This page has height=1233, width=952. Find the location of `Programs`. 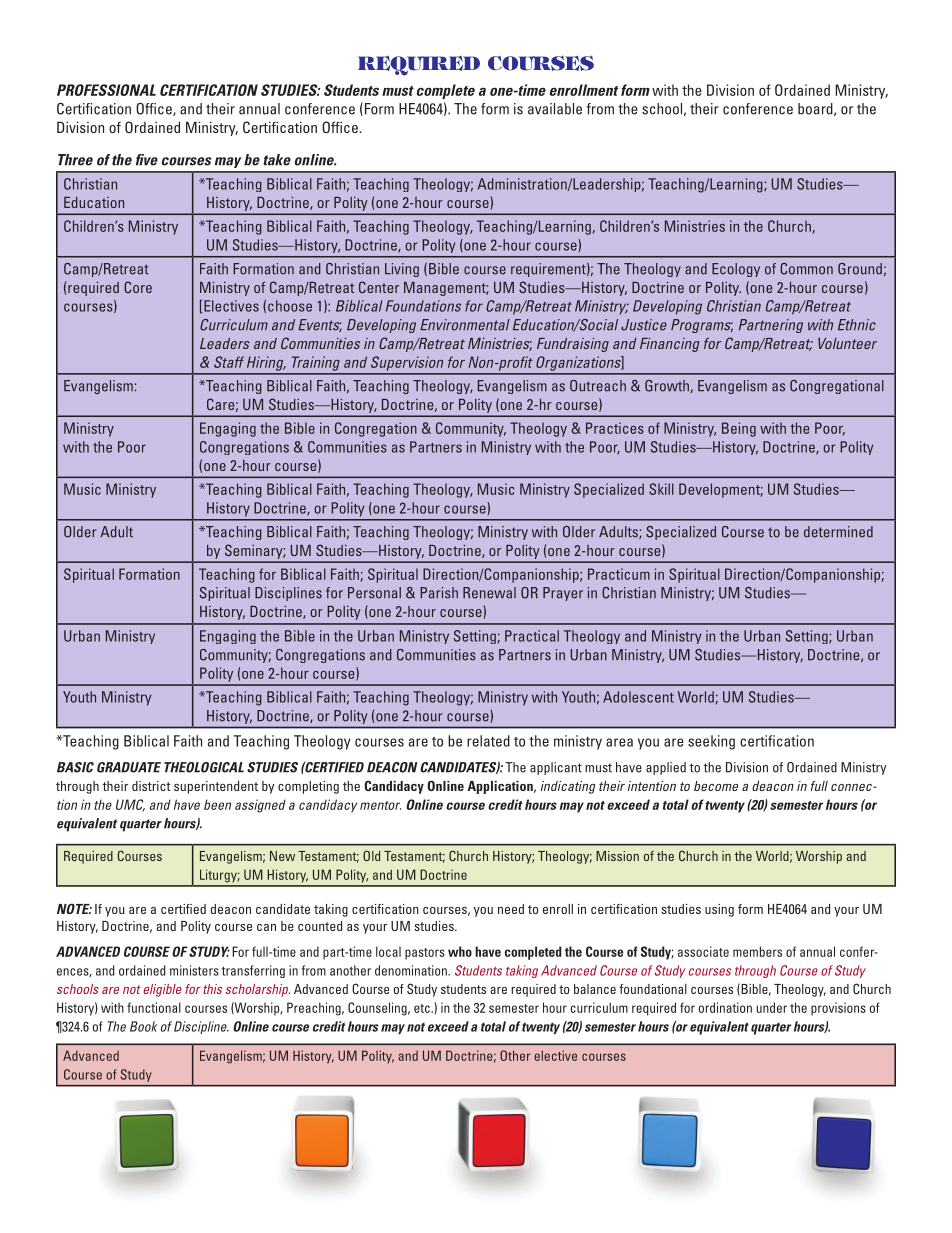

Programs is located at coordinates (702, 326).
